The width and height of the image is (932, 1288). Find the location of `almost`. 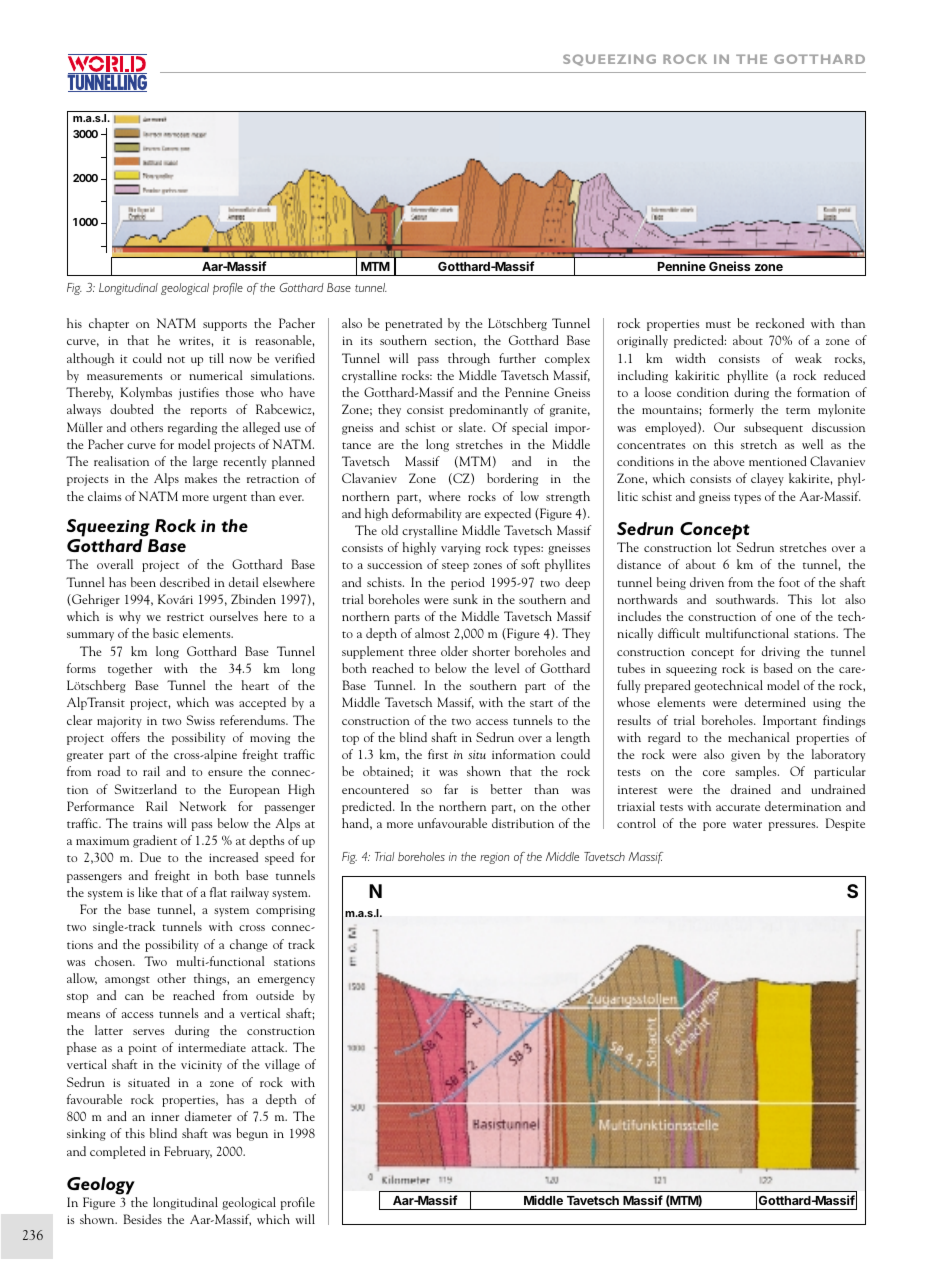

almost is located at coordinates (432, 633).
